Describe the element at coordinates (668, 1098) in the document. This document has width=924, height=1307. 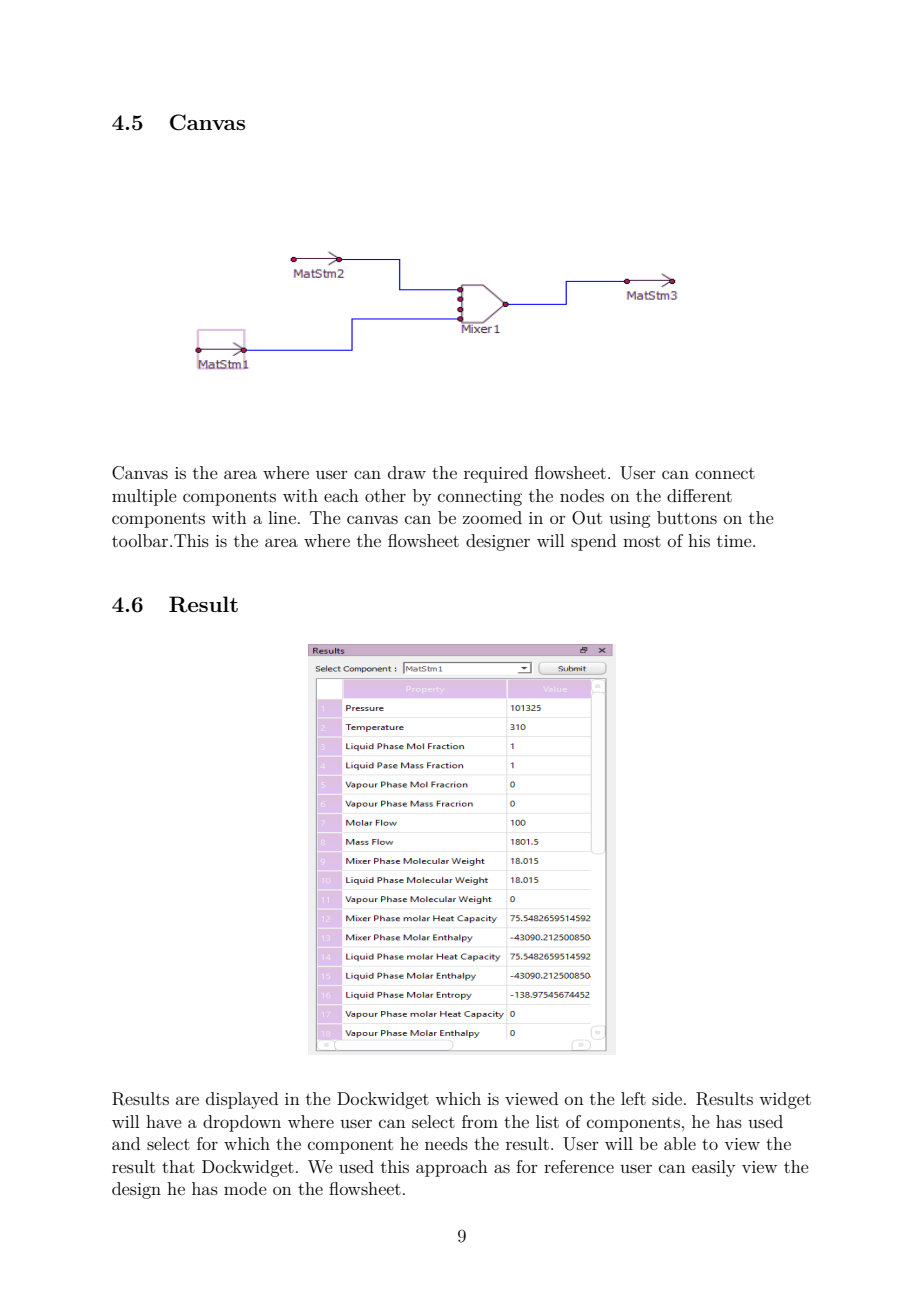
I see `side` at that location.
